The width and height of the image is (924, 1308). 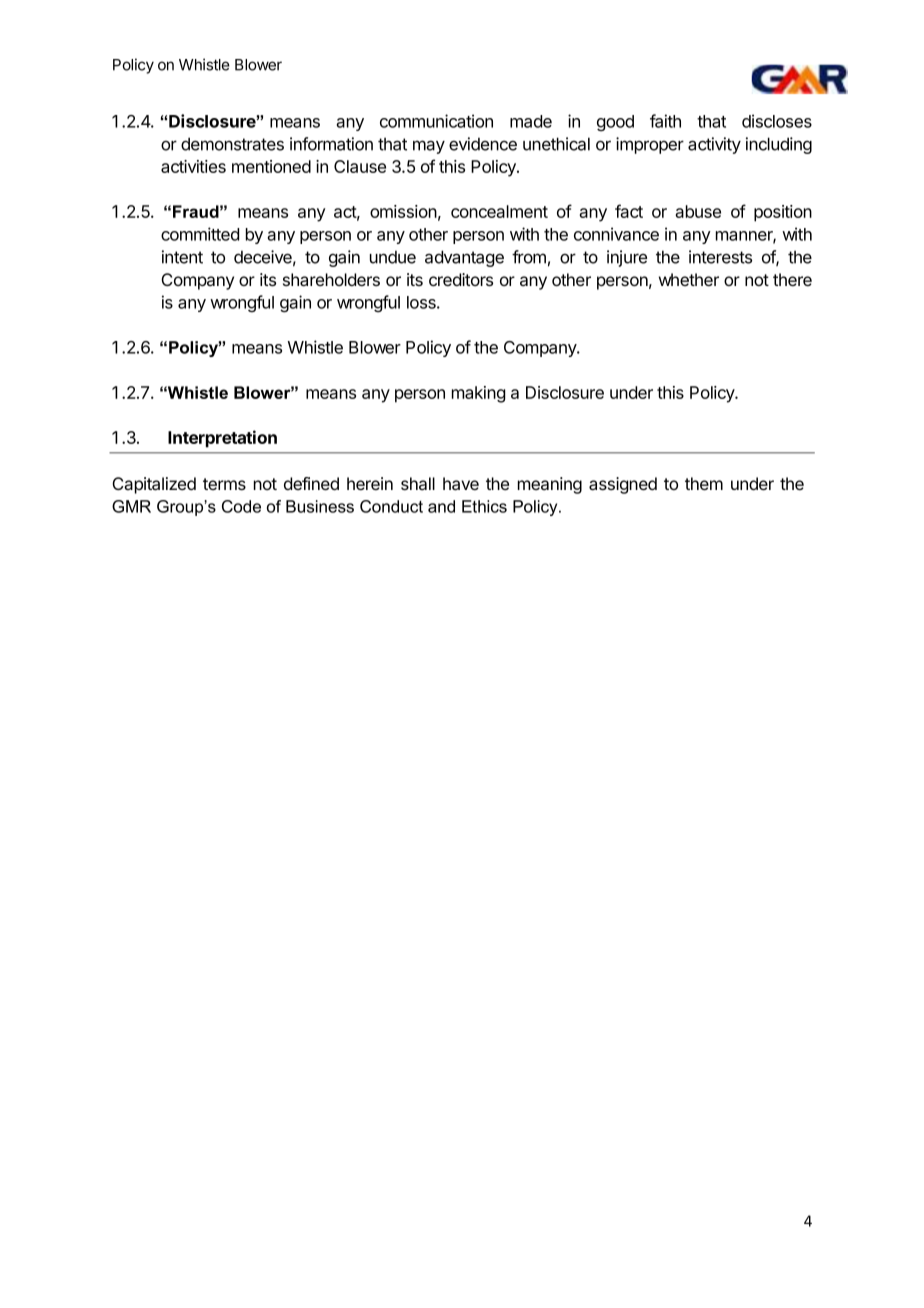 What do you see at coordinates (200, 234) in the image?
I see `committed` at bounding box center [200, 234].
